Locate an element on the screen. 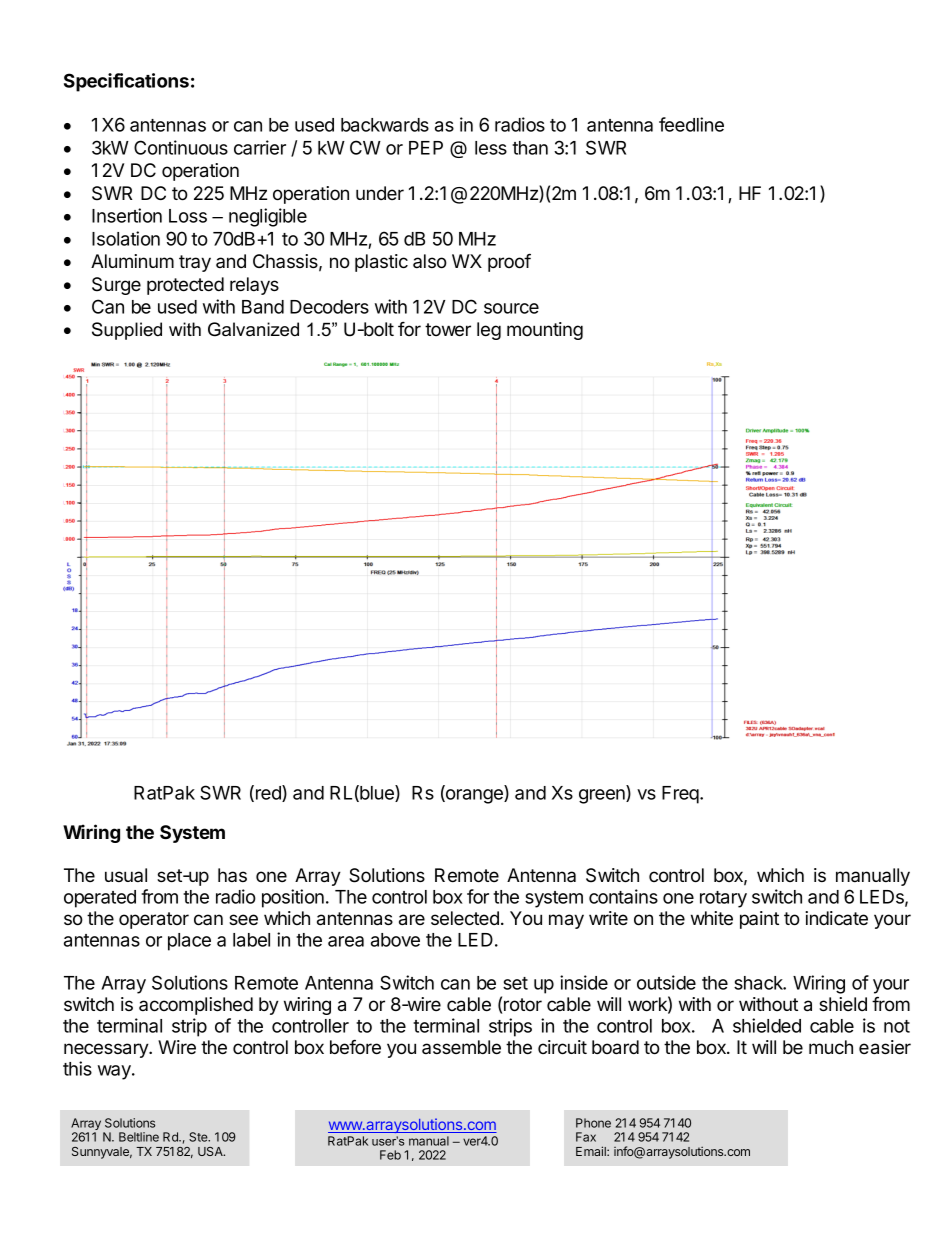  green is located at coordinates (603, 796).
